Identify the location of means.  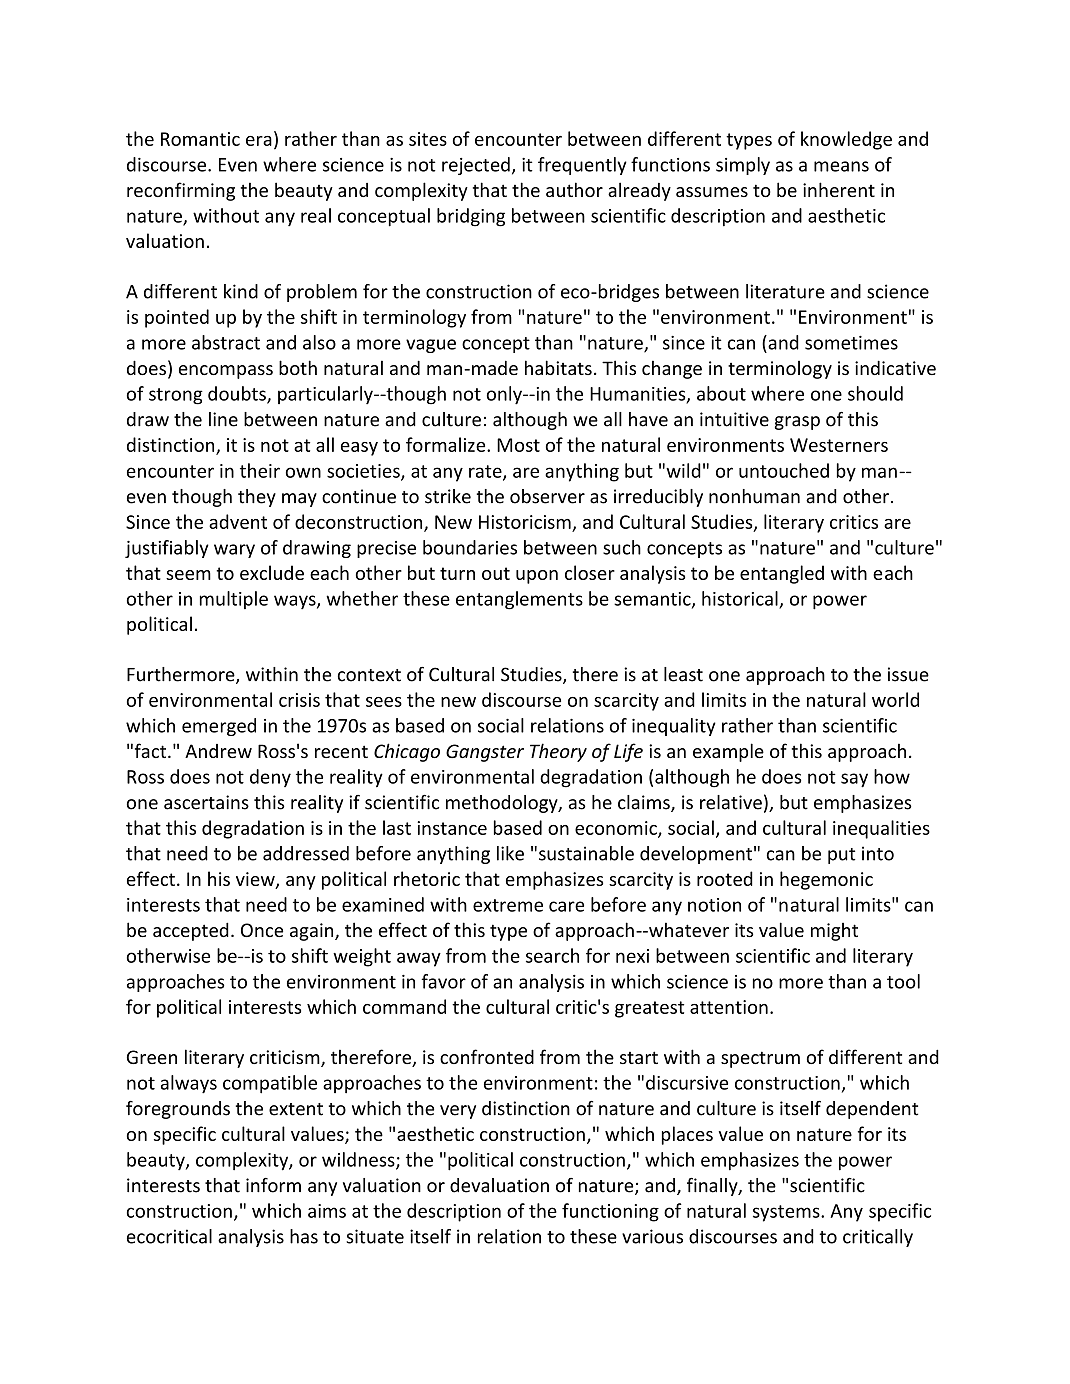
(841, 166).
